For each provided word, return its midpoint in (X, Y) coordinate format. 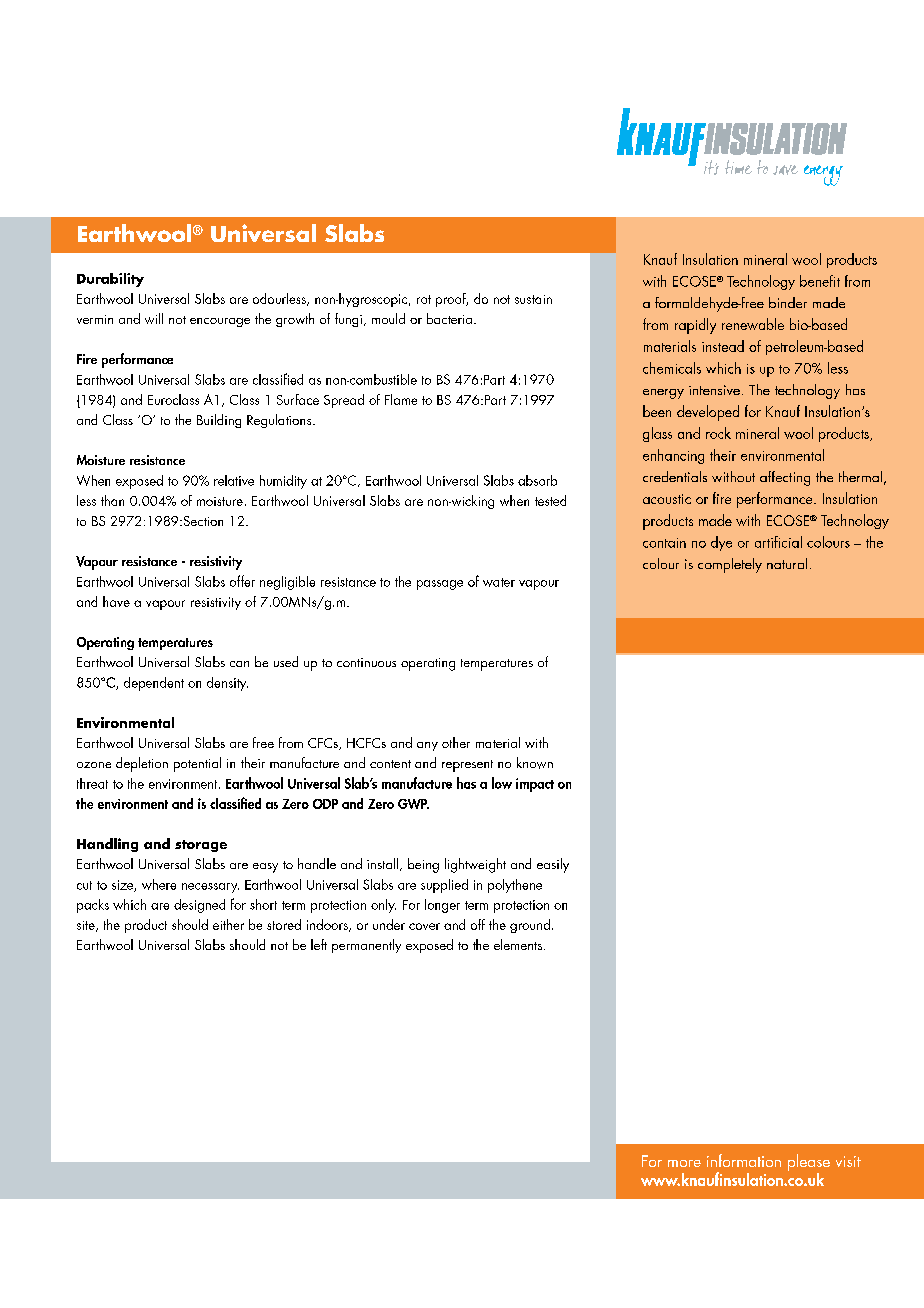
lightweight (475, 865)
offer (242, 581)
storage (201, 846)
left (319, 944)
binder (788, 302)
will (154, 318)
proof (452, 300)
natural (787, 563)
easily (553, 865)
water (499, 582)
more (684, 1163)
